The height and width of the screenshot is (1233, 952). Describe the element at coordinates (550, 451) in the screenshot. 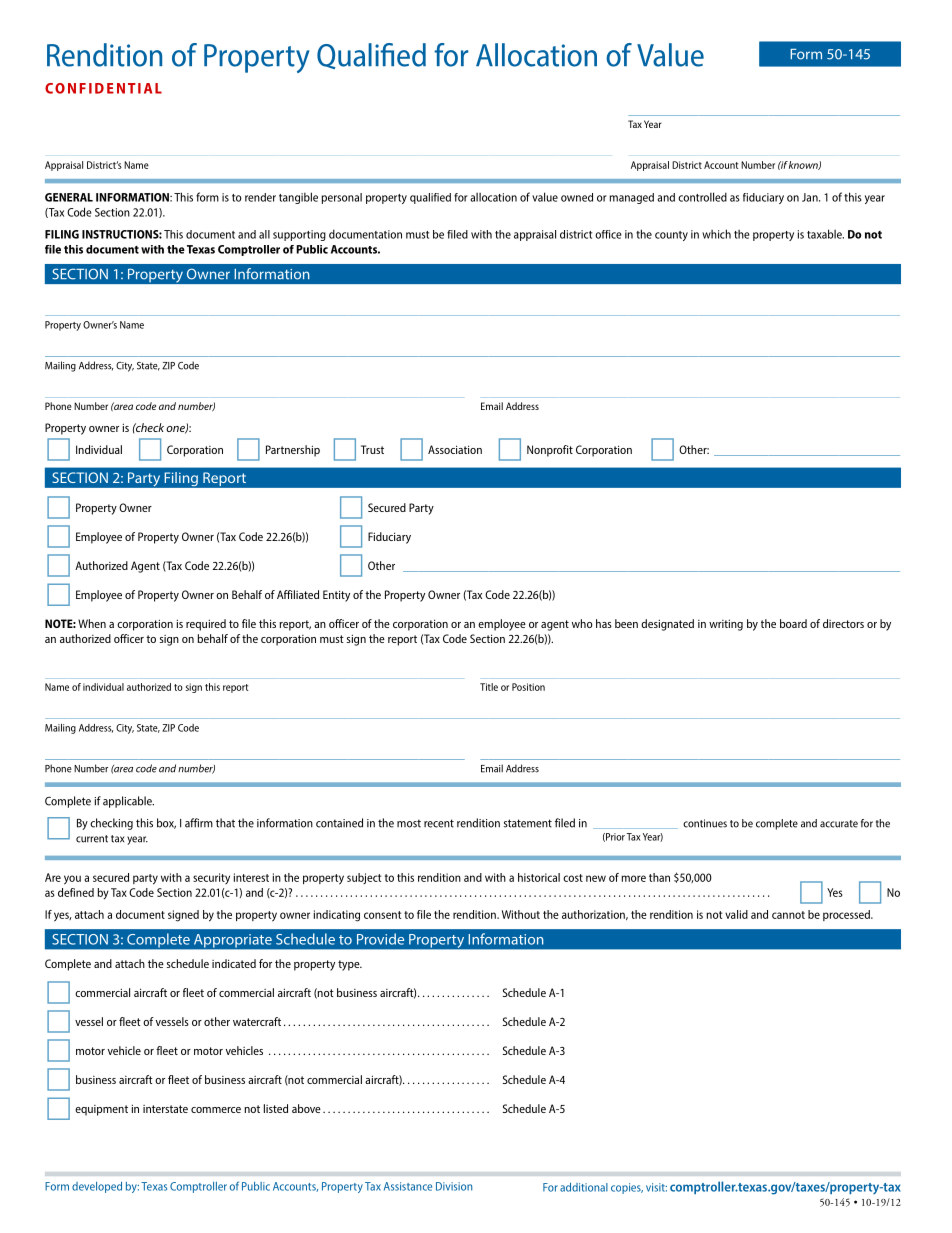

I see `Nonprofit` at that location.
